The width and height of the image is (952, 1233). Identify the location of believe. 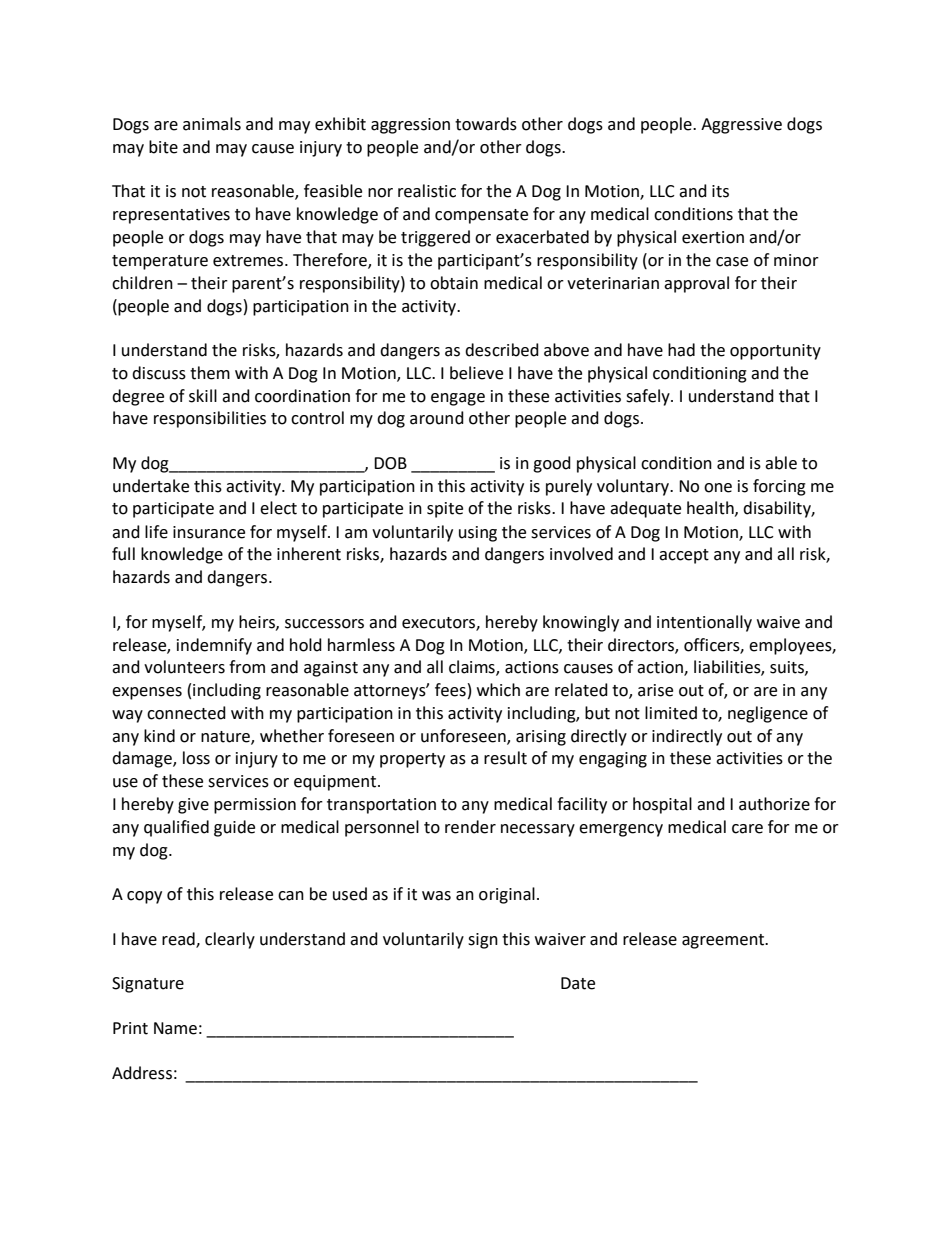
(476, 373).
